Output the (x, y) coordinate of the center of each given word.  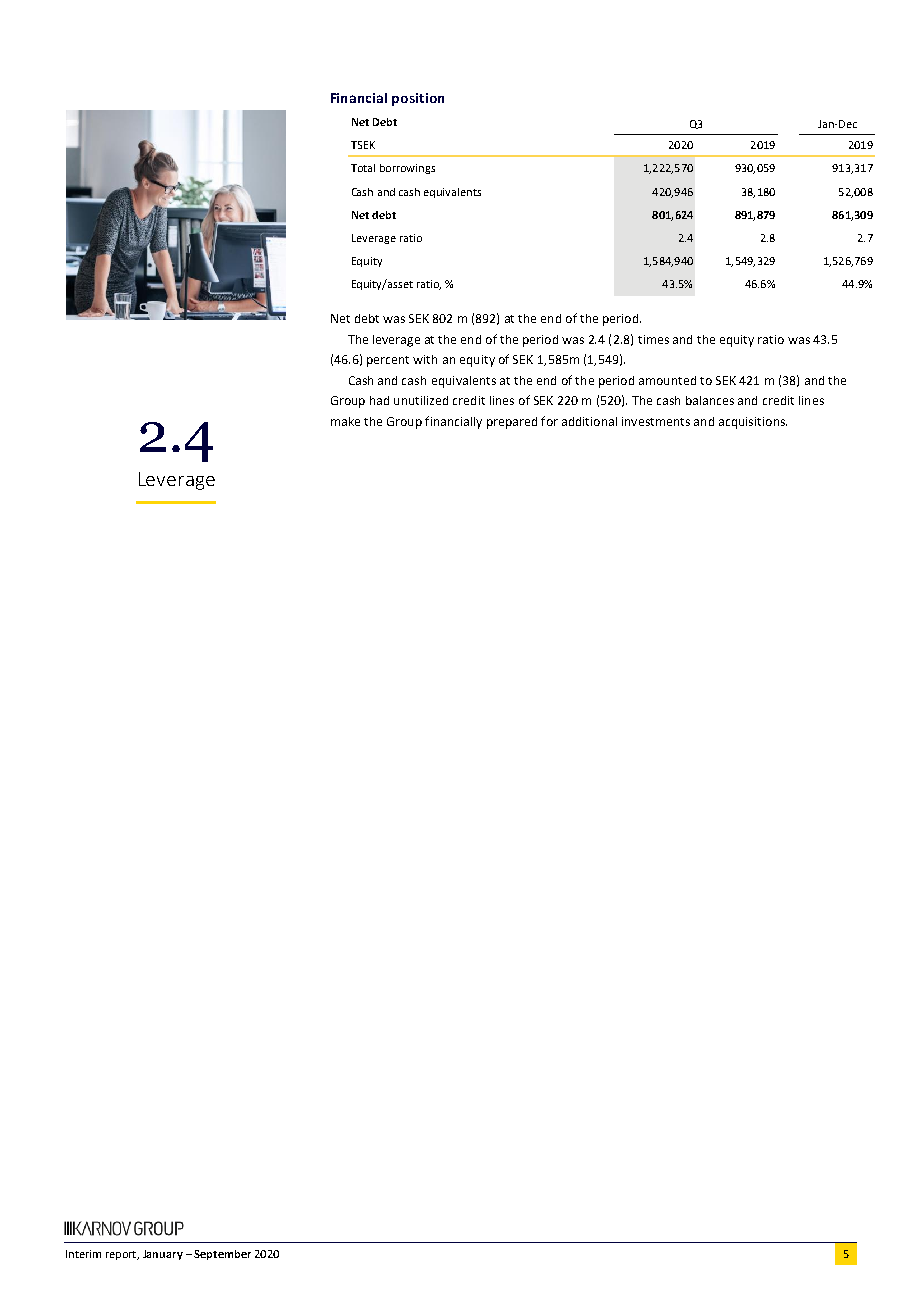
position (418, 99)
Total (363, 168)
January (163, 1255)
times (653, 339)
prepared (512, 423)
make (345, 421)
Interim (83, 1254)
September (222, 1255)
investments (656, 421)
